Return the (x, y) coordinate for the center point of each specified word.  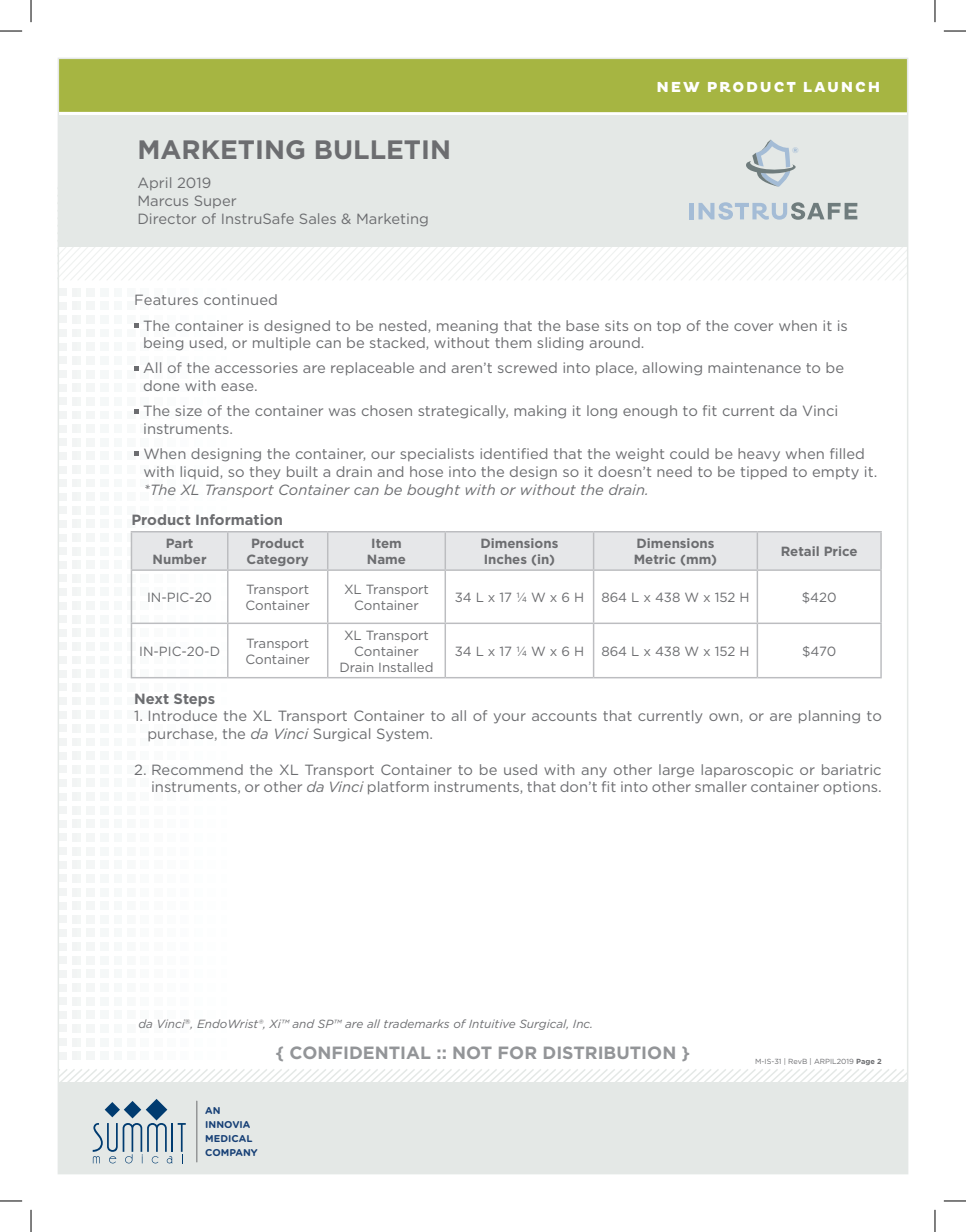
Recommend (197, 769)
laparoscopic (747, 770)
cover (753, 327)
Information (239, 519)
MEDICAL (229, 1138)
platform (398, 787)
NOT (472, 1052)
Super (215, 201)
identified (513, 453)
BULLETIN (382, 149)
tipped (764, 472)
